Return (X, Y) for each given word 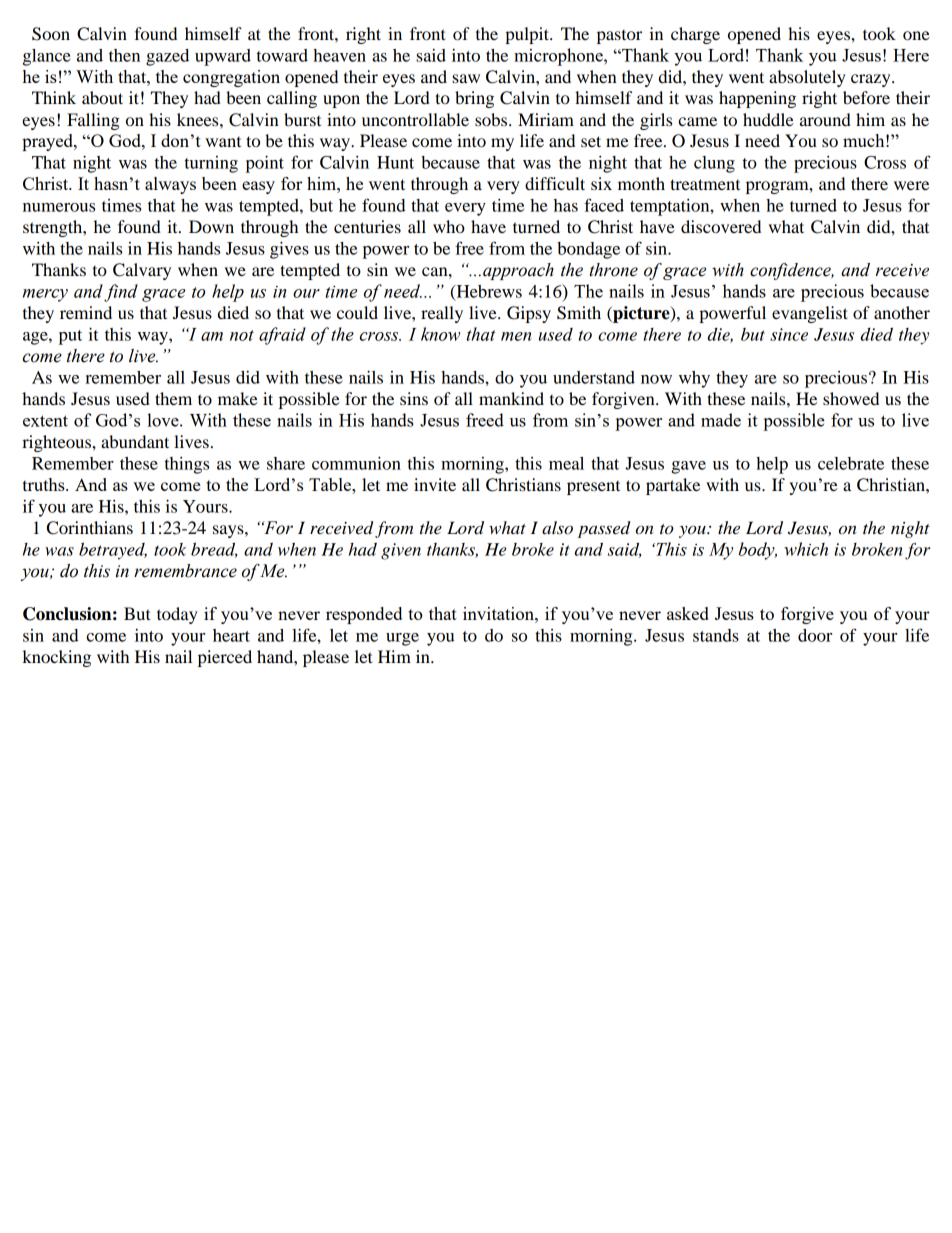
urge (402, 639)
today (177, 615)
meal (566, 463)
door (815, 635)
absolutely (807, 78)
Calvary (142, 271)
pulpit (528, 35)
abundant (135, 441)
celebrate (851, 463)
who (449, 226)
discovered (721, 226)
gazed (167, 57)
